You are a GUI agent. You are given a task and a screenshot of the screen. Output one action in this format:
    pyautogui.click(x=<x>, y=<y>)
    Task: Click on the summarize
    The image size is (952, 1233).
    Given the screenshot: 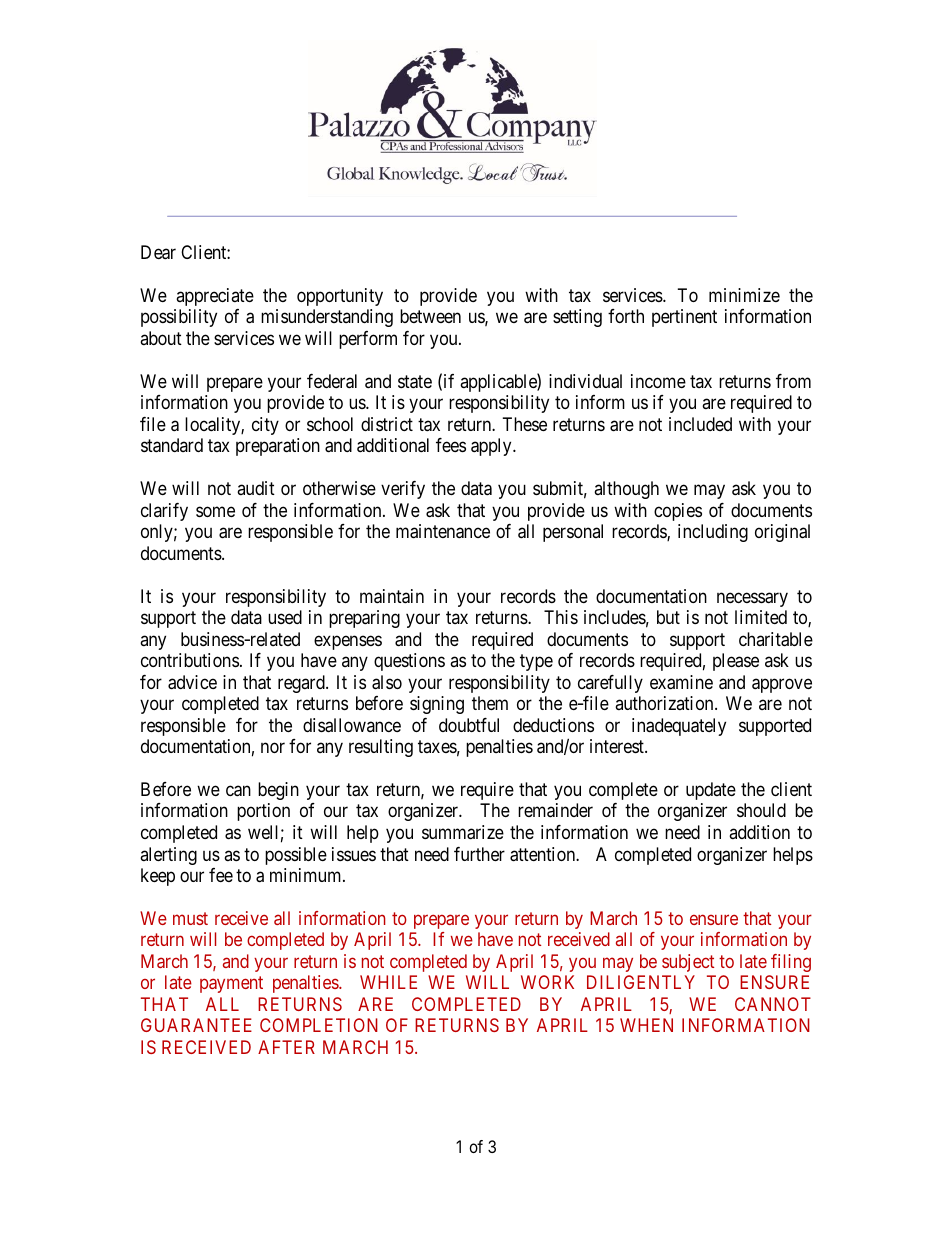 What is the action you would take?
    pyautogui.click(x=463, y=832)
